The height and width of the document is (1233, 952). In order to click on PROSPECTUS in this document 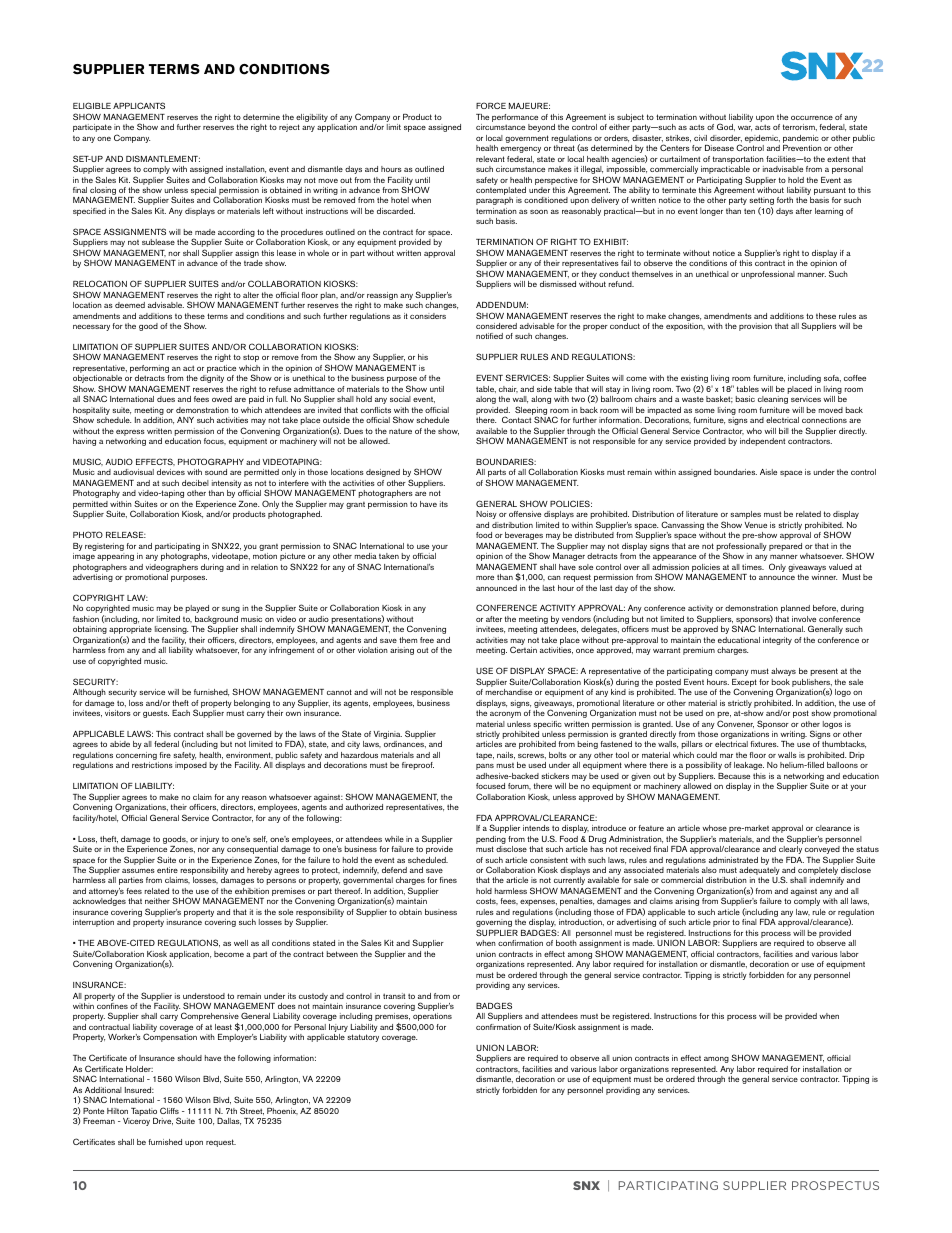, I will do `click(835, 1185)`.
